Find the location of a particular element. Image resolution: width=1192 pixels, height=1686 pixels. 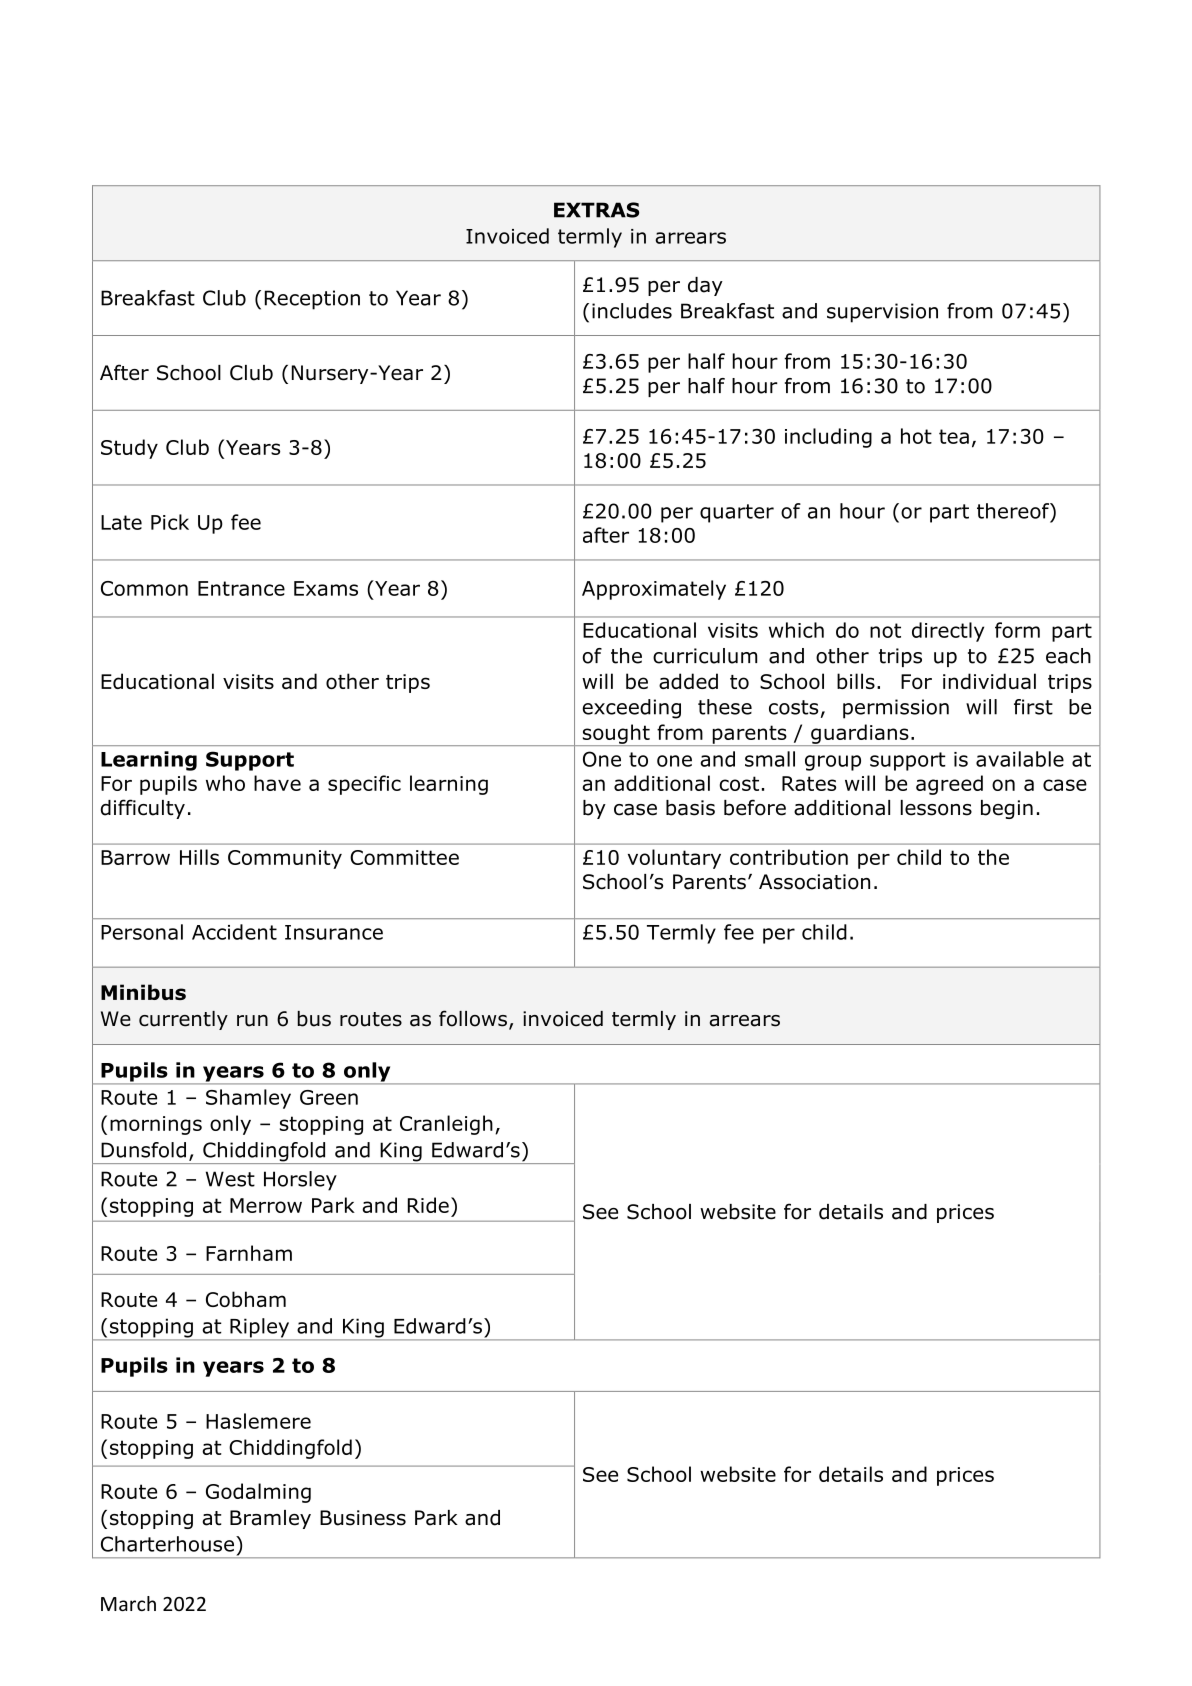

Accident is located at coordinates (234, 932).
